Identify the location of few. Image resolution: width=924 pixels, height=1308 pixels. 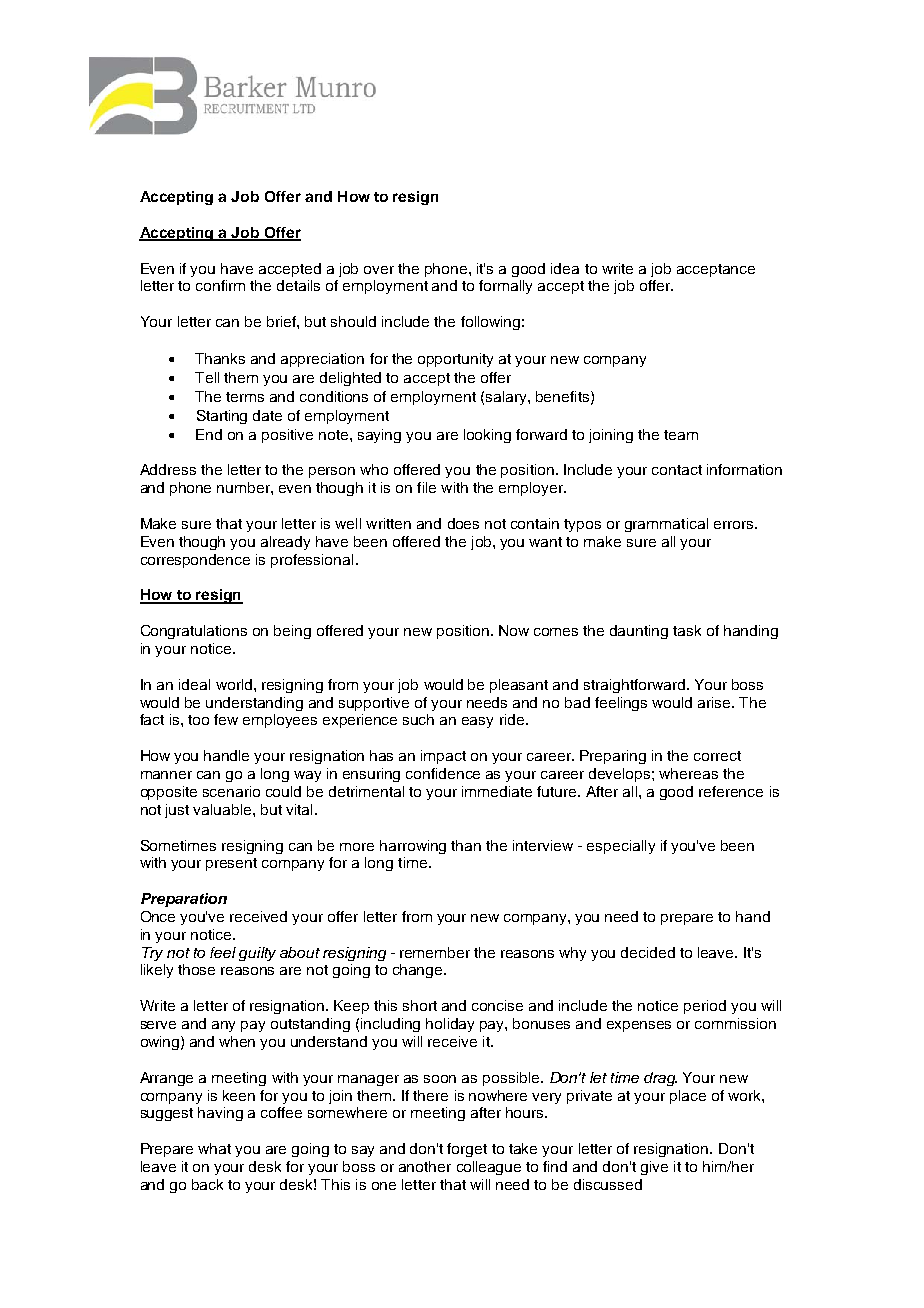
(226, 719).
